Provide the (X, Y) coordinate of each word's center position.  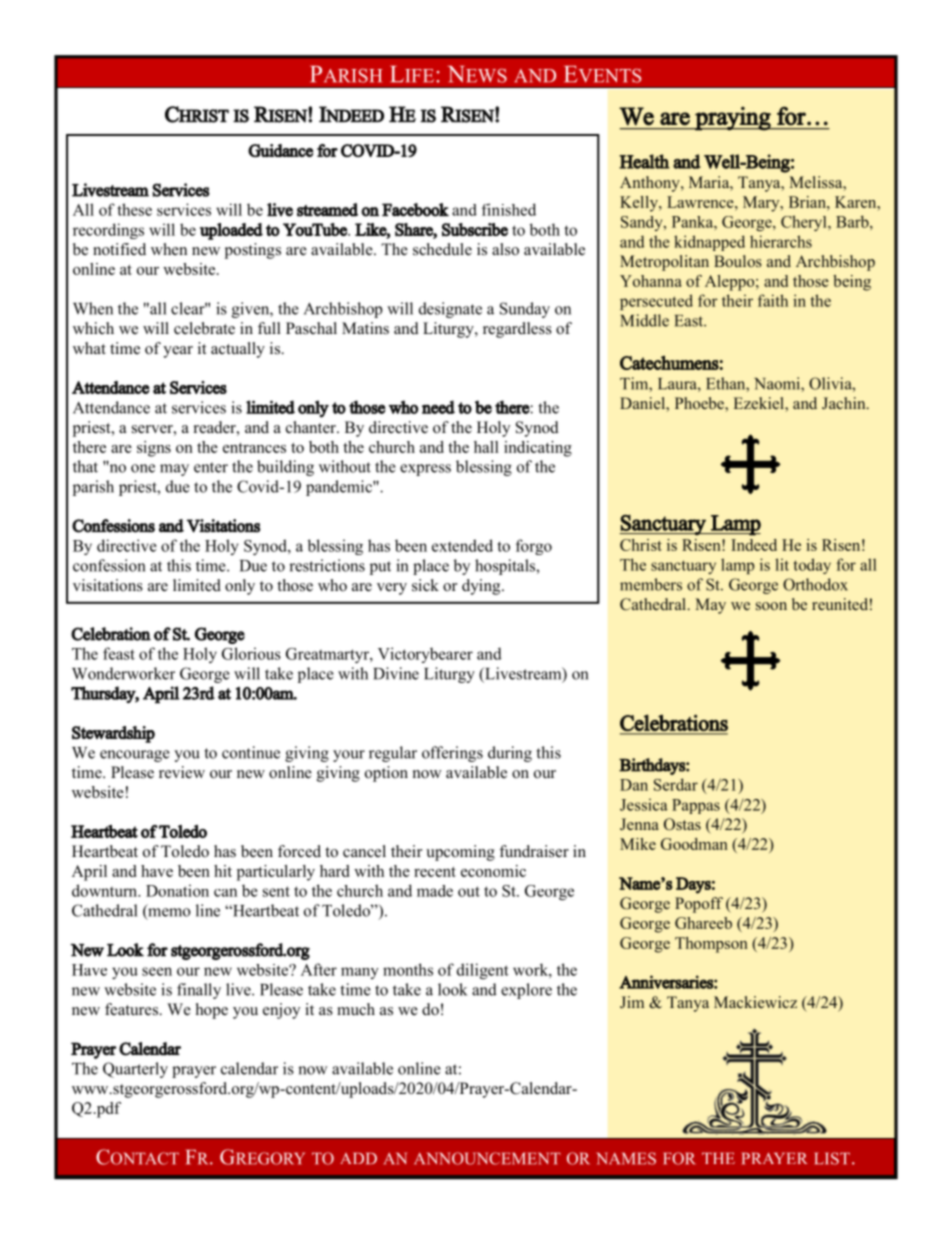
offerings (452, 754)
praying (733, 119)
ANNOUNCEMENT (487, 1158)
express (425, 470)
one (143, 468)
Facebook (415, 210)
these (134, 209)
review (182, 772)
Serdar (676, 784)
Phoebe (700, 404)
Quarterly (135, 1070)
